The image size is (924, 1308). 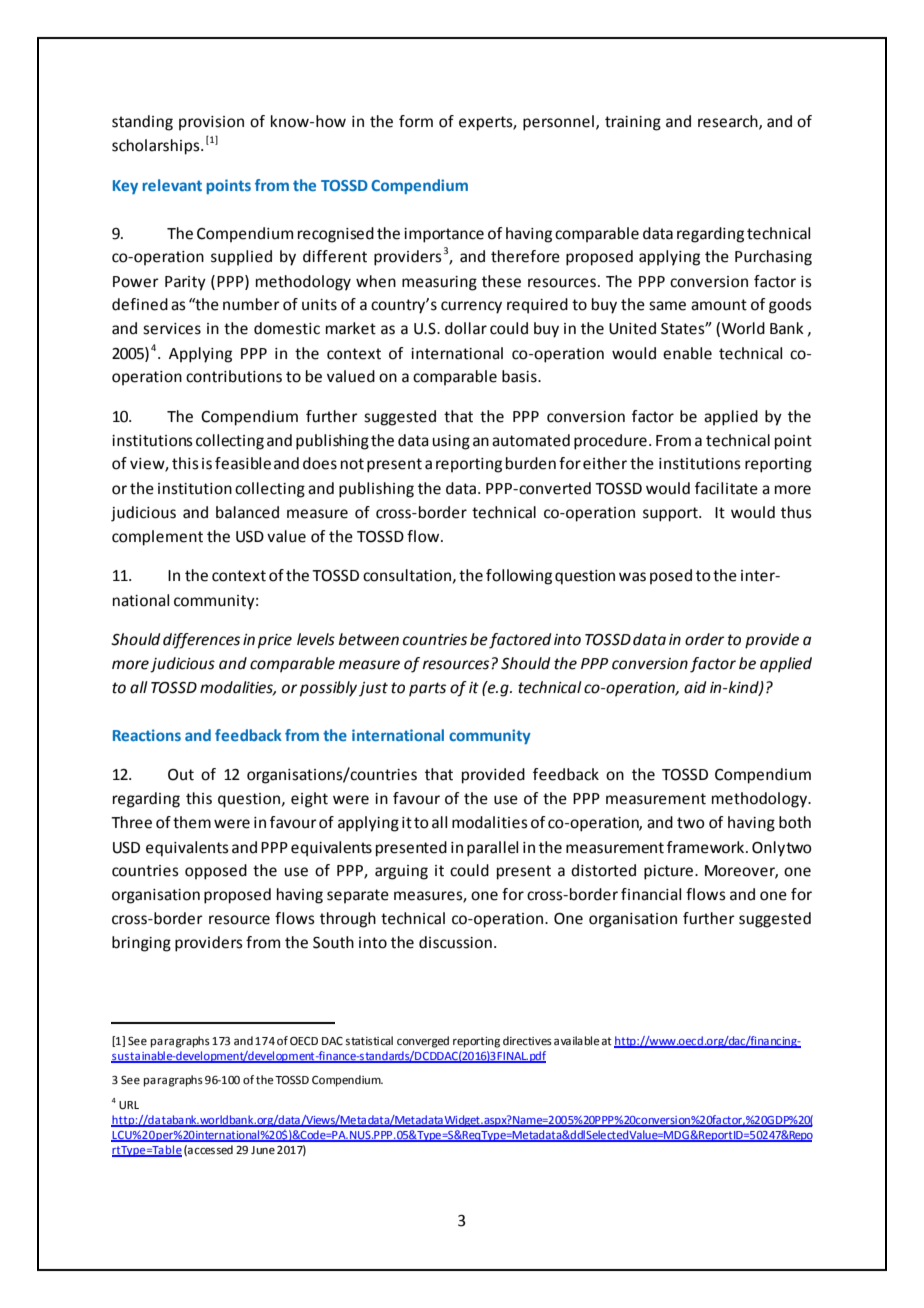 What do you see at coordinates (670, 872) in the page?
I see `picture` at bounding box center [670, 872].
